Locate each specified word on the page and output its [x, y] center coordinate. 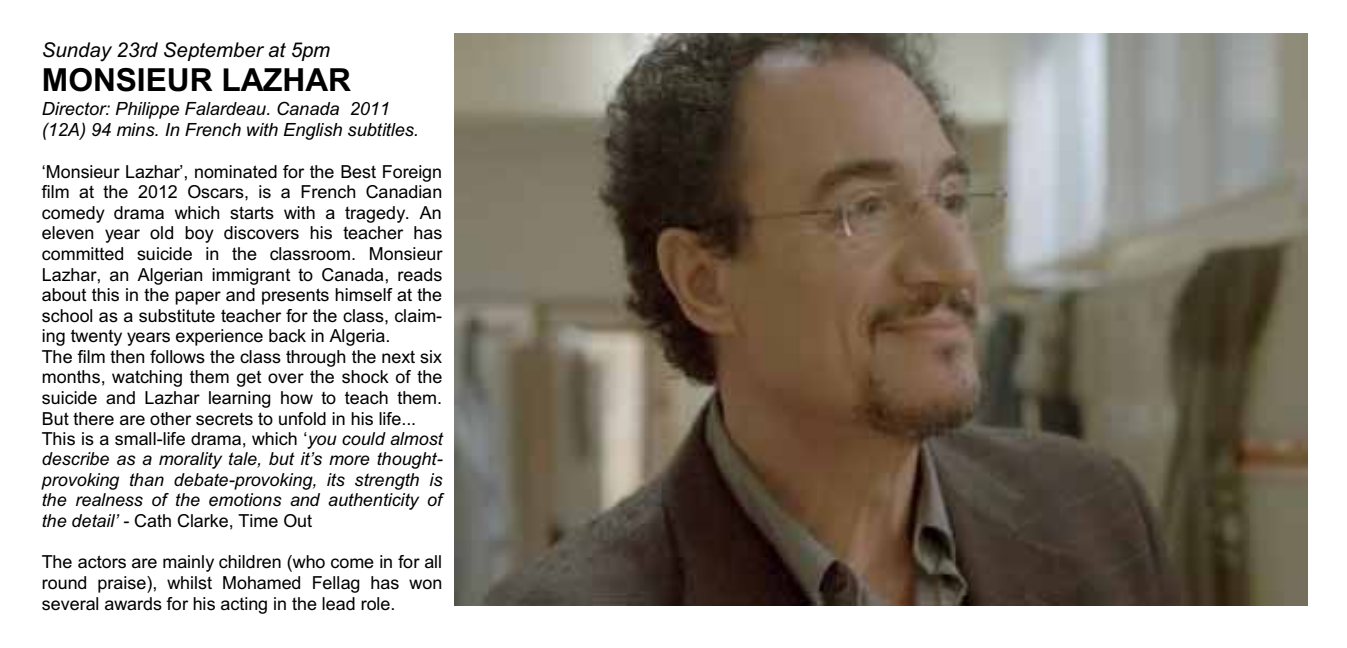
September [214, 51]
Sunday [77, 52]
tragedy [376, 214]
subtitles [382, 130]
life [390, 419]
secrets [224, 419]
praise [123, 584]
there [93, 419]
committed [82, 254]
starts [252, 213]
